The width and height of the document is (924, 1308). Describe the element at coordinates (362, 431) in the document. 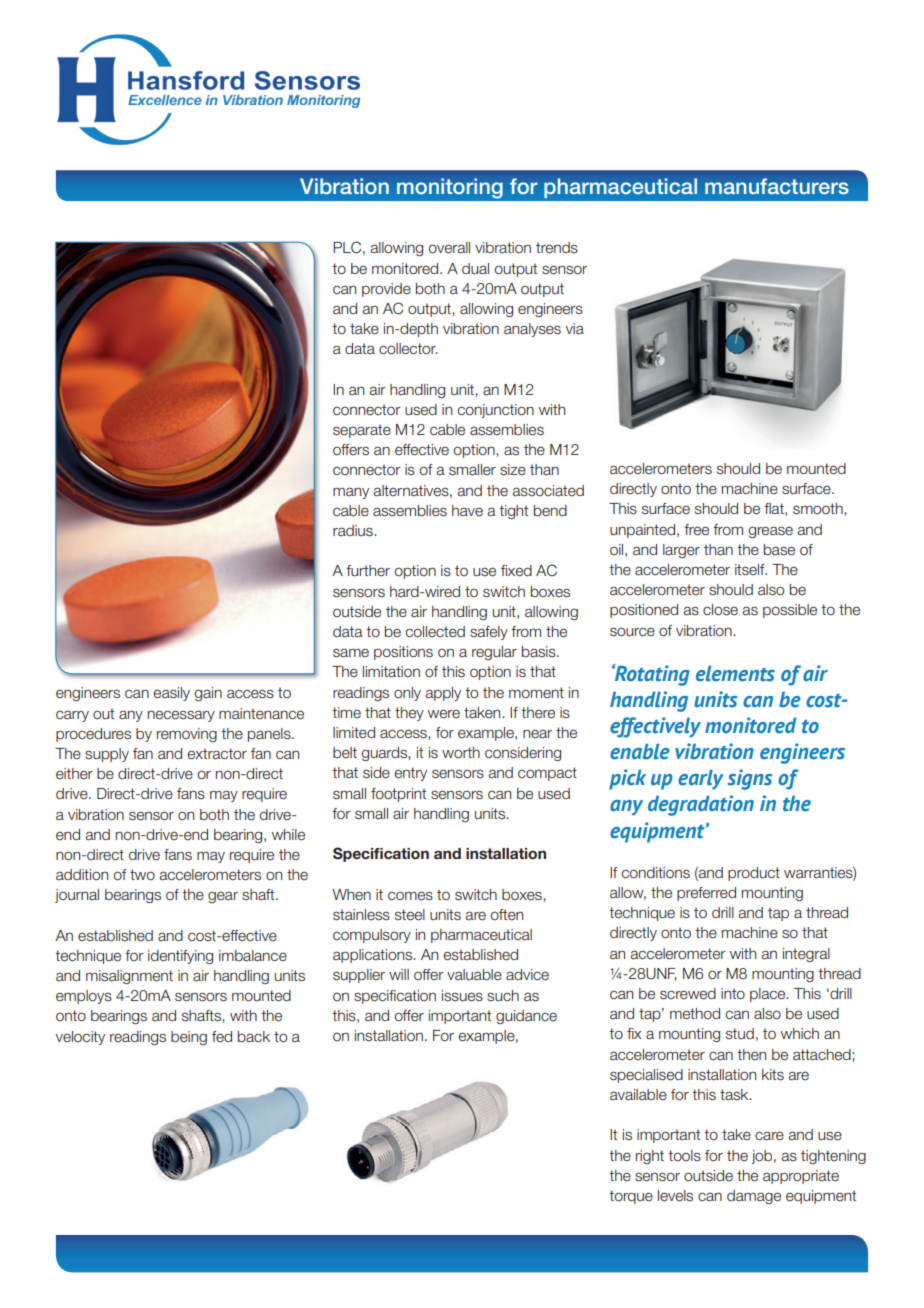

I see `separate` at that location.
